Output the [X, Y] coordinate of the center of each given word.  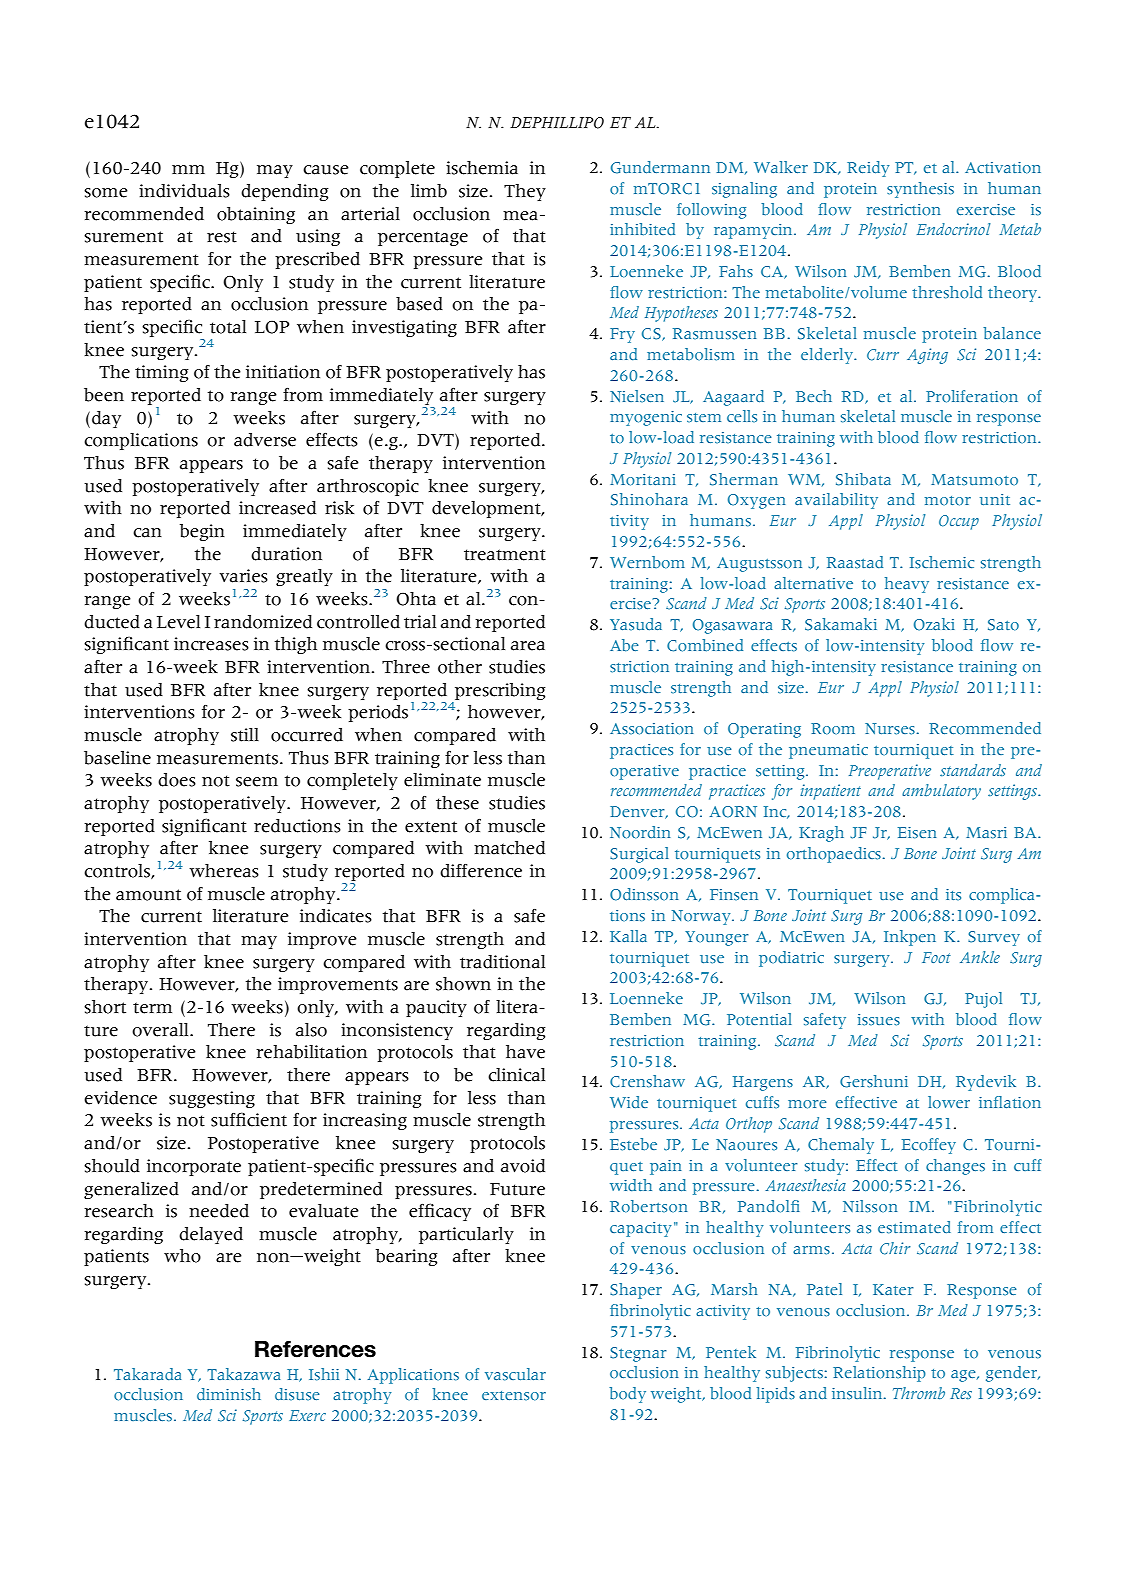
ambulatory [941, 792]
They [525, 192]
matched [509, 848]
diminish [229, 1394]
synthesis [920, 190]
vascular [515, 1374]
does [177, 780]
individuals [184, 191]
